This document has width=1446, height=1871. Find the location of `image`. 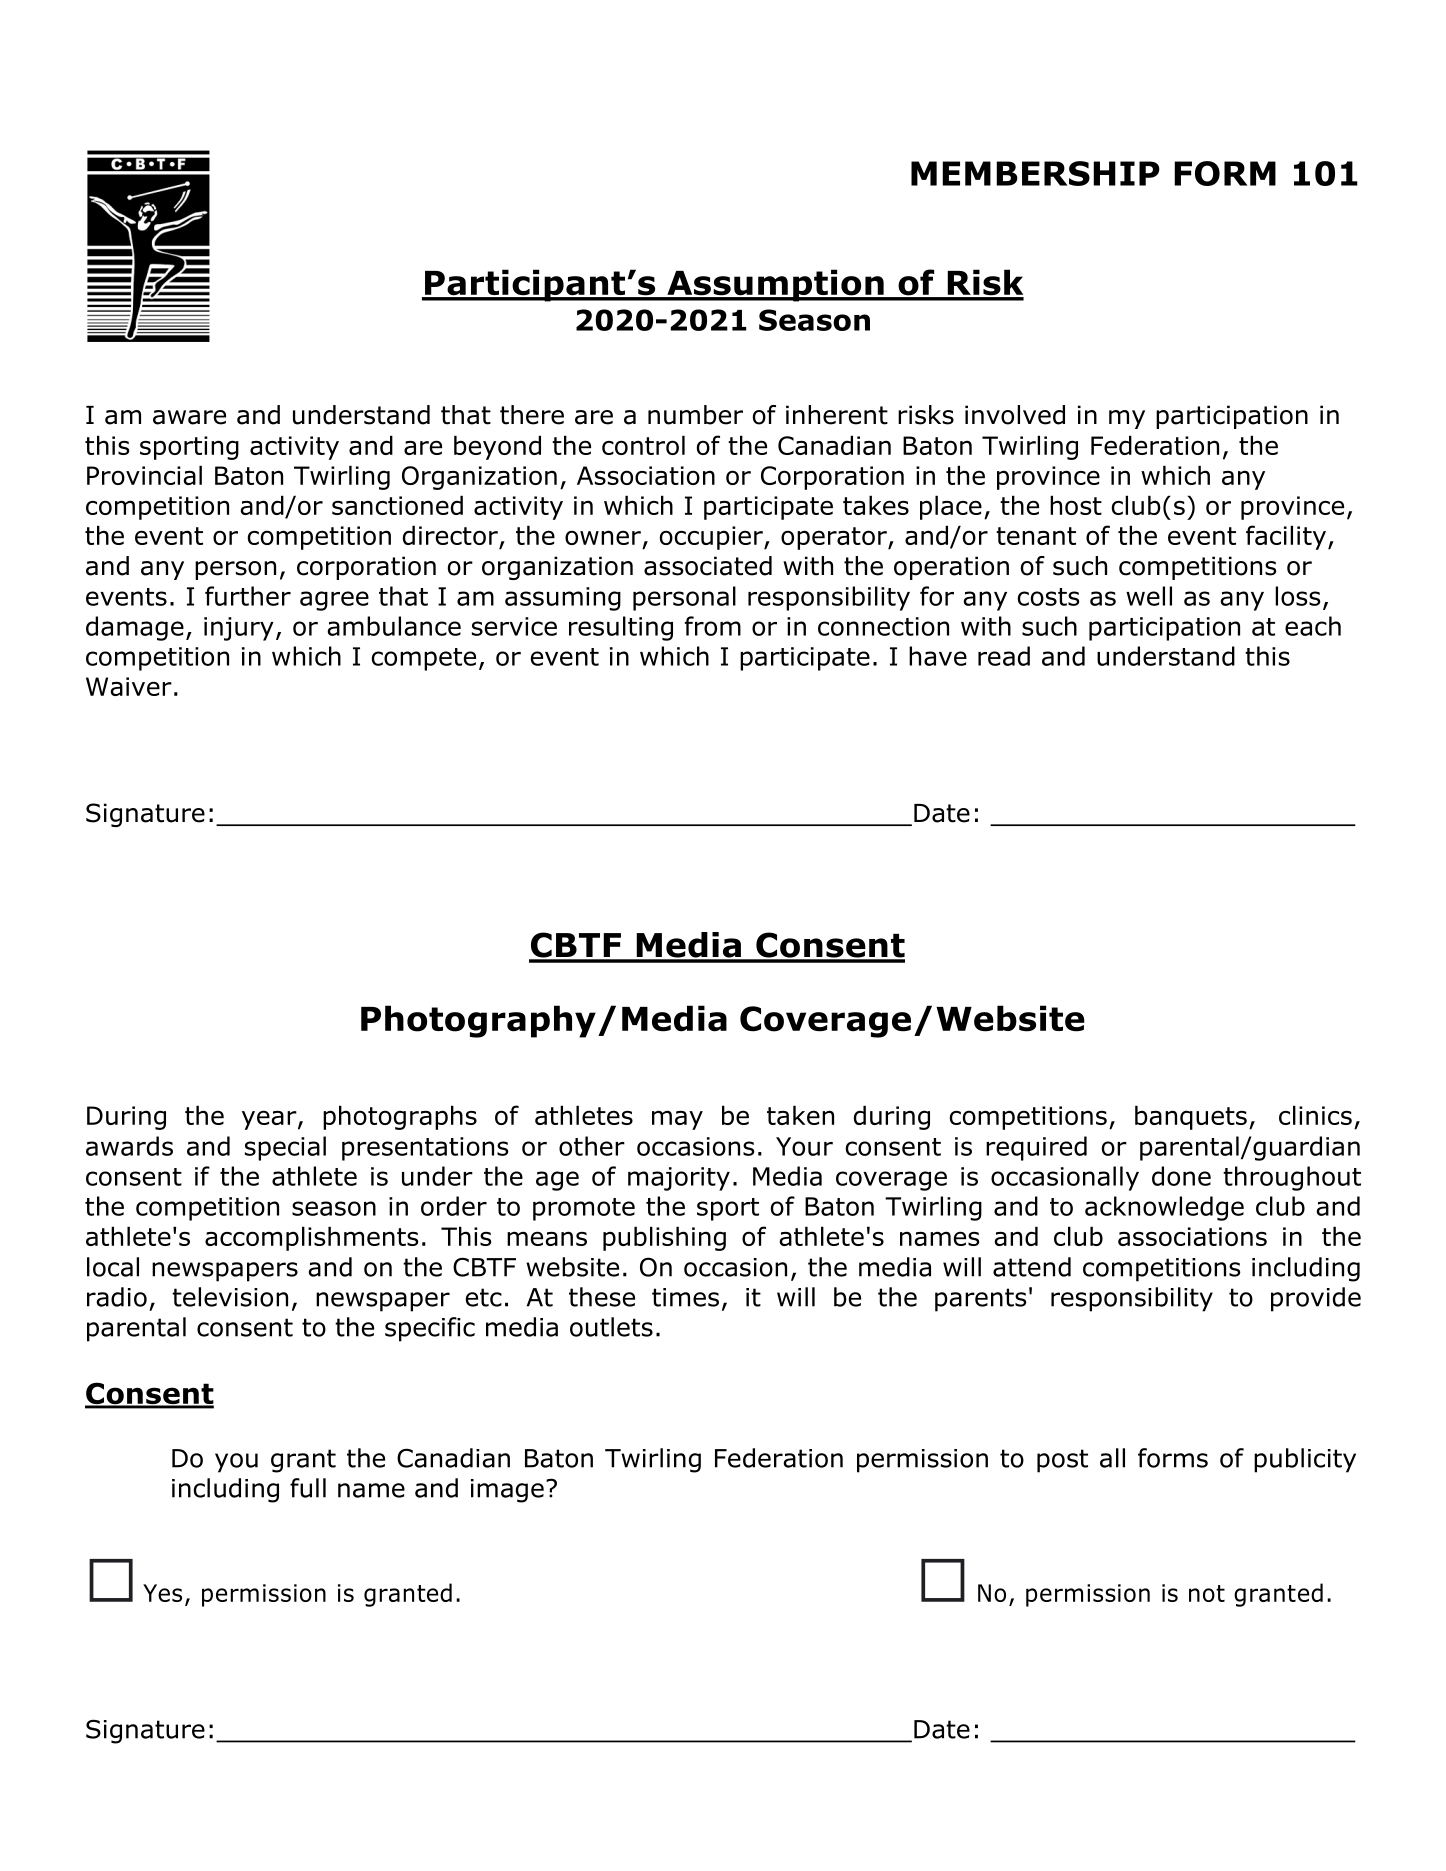

image is located at coordinates (507, 1491).
